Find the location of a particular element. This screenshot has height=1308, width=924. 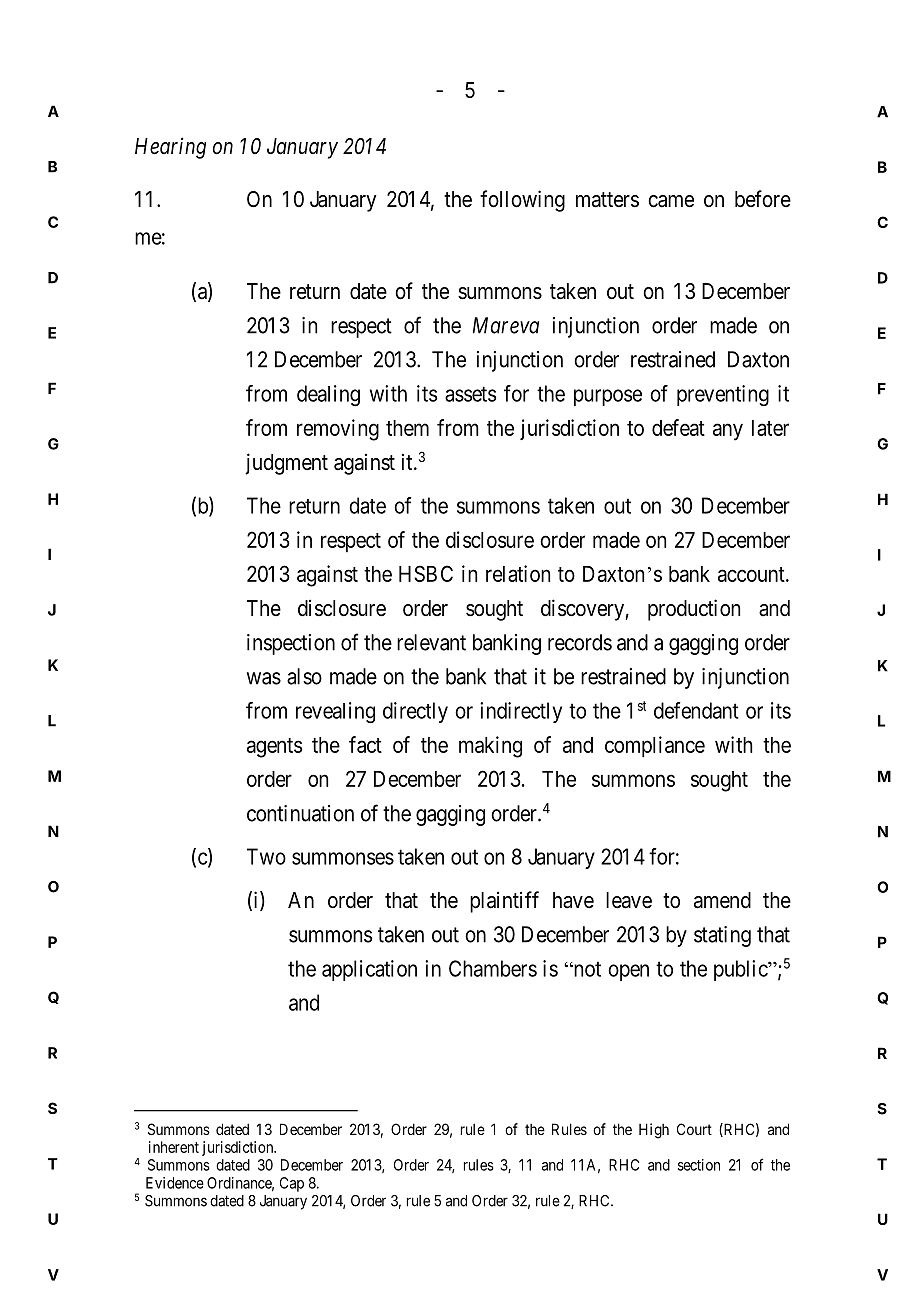

following is located at coordinates (522, 201).
